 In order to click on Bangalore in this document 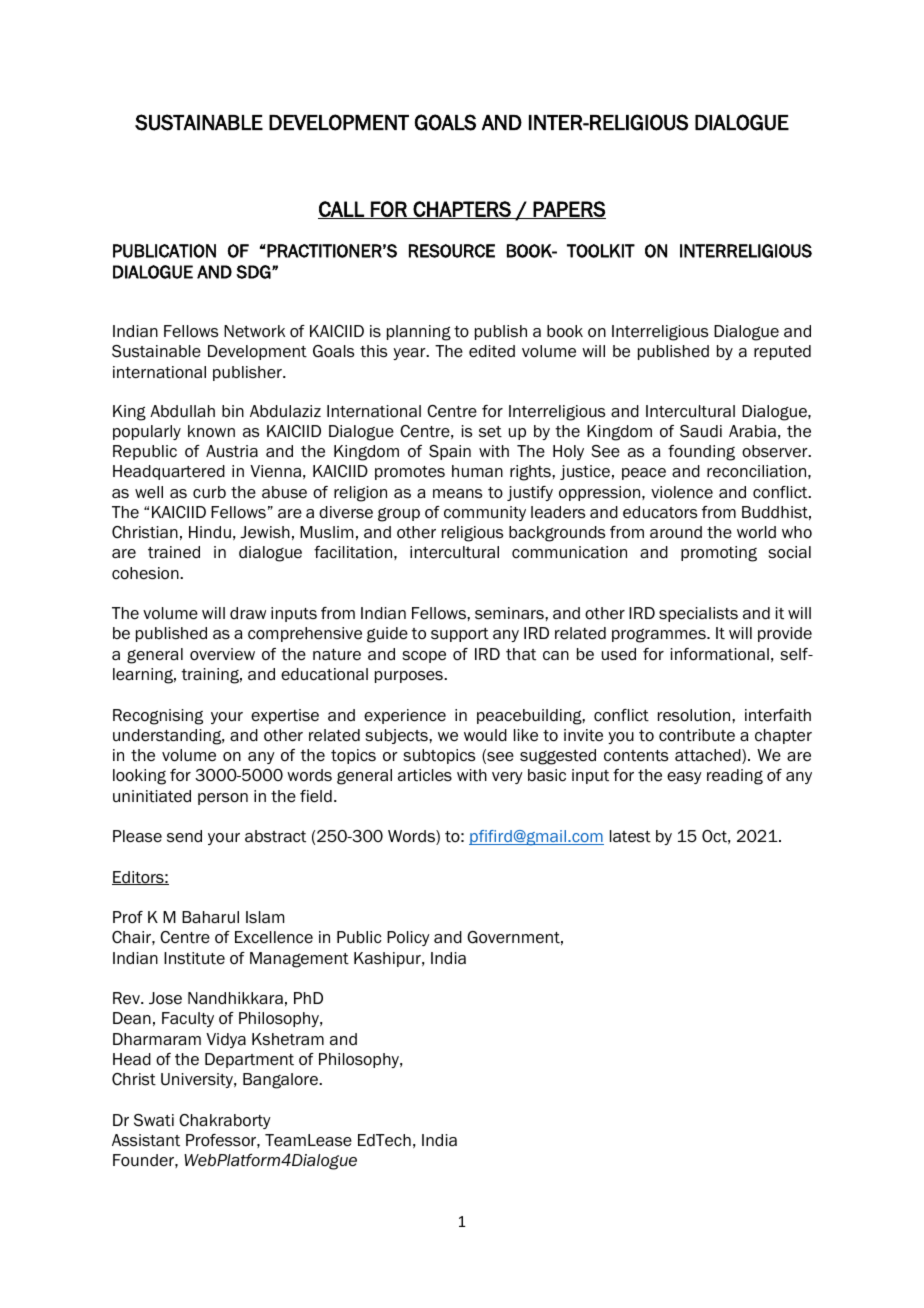, I will do `click(281, 1081)`.
